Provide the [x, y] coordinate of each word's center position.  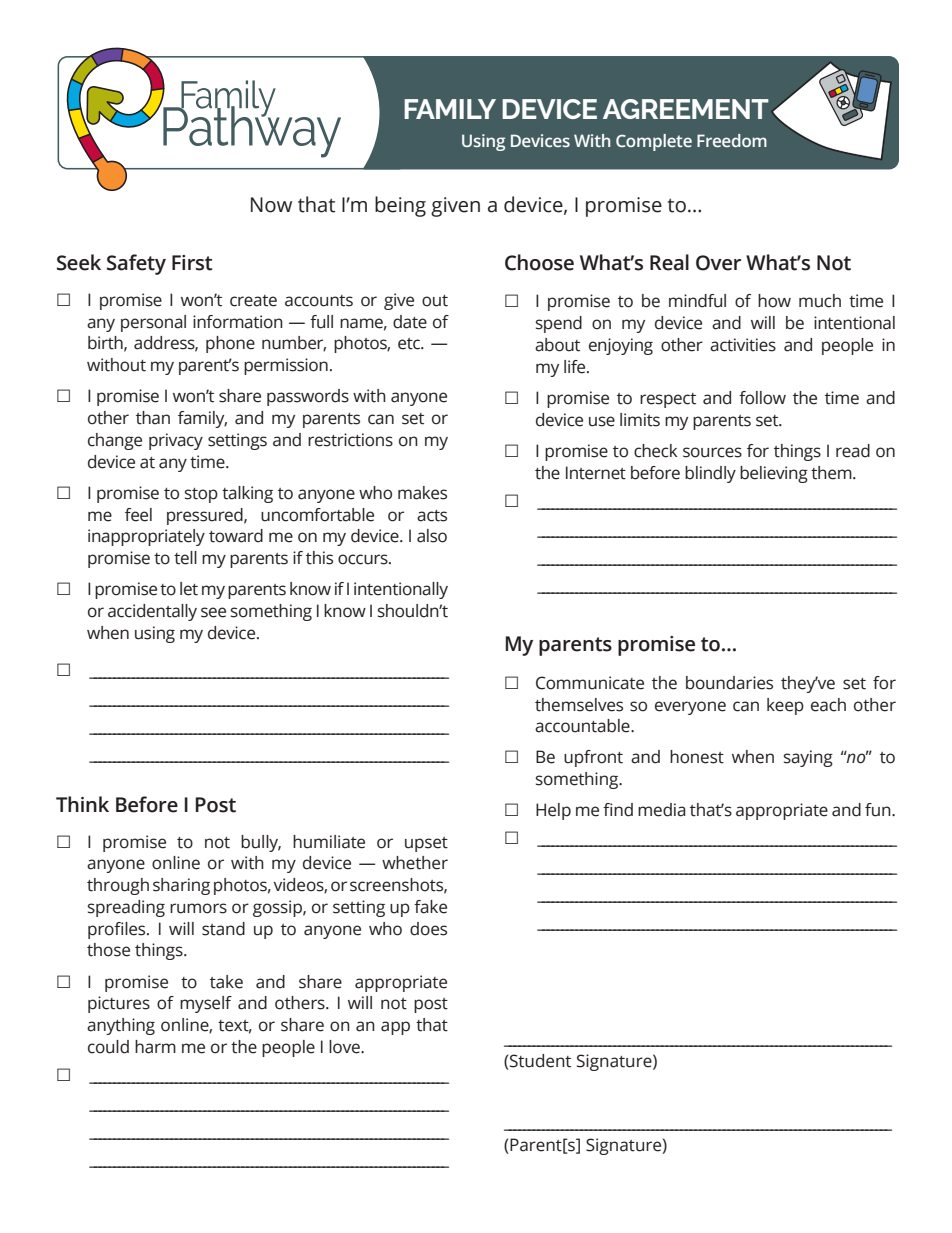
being [400, 206]
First [192, 263]
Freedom [732, 140]
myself [206, 1004]
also [432, 536]
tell [185, 558]
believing [774, 474]
